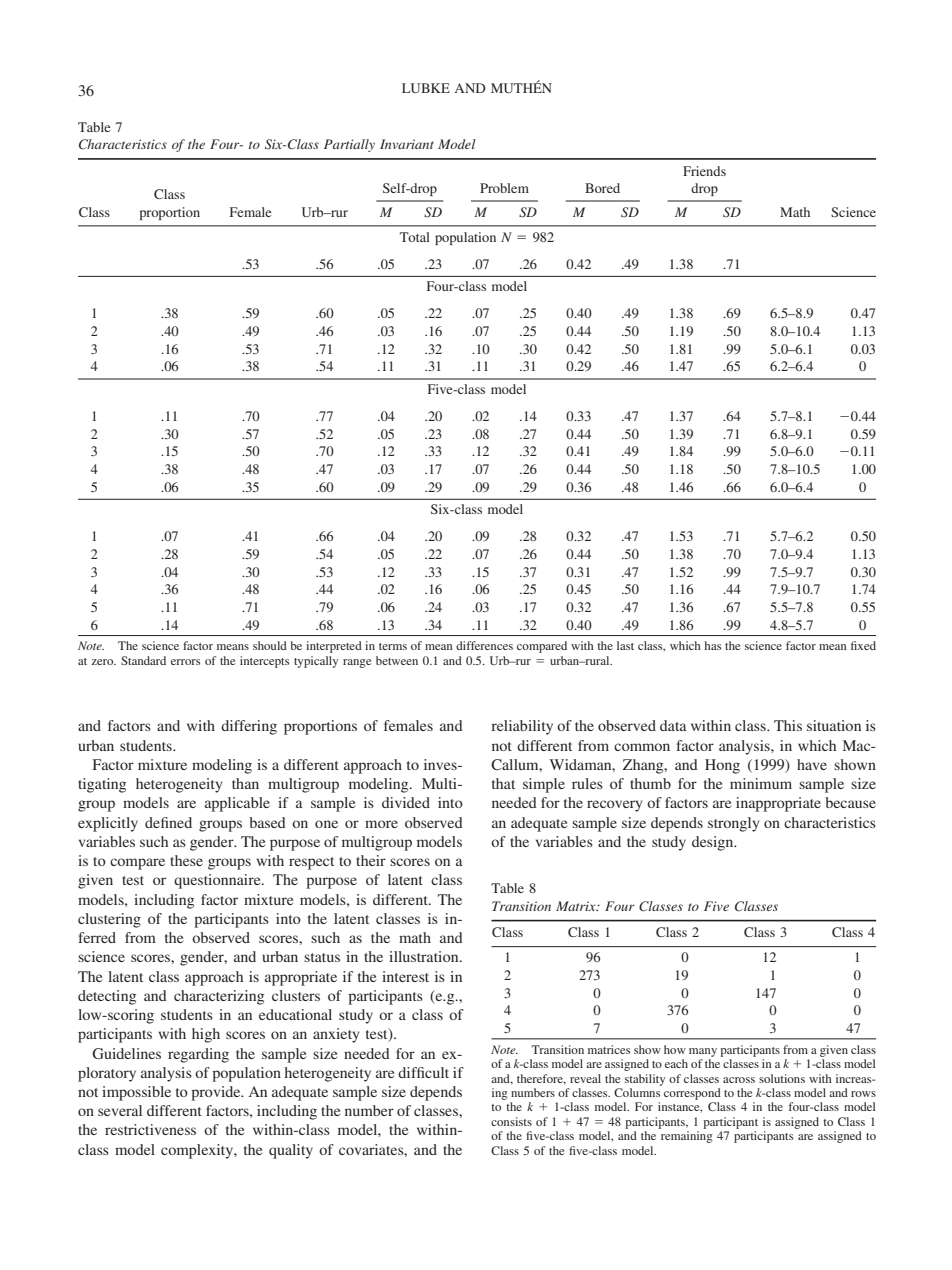 The width and height of the screenshot is (952, 1270). I want to click on Problem, so click(504, 188).
